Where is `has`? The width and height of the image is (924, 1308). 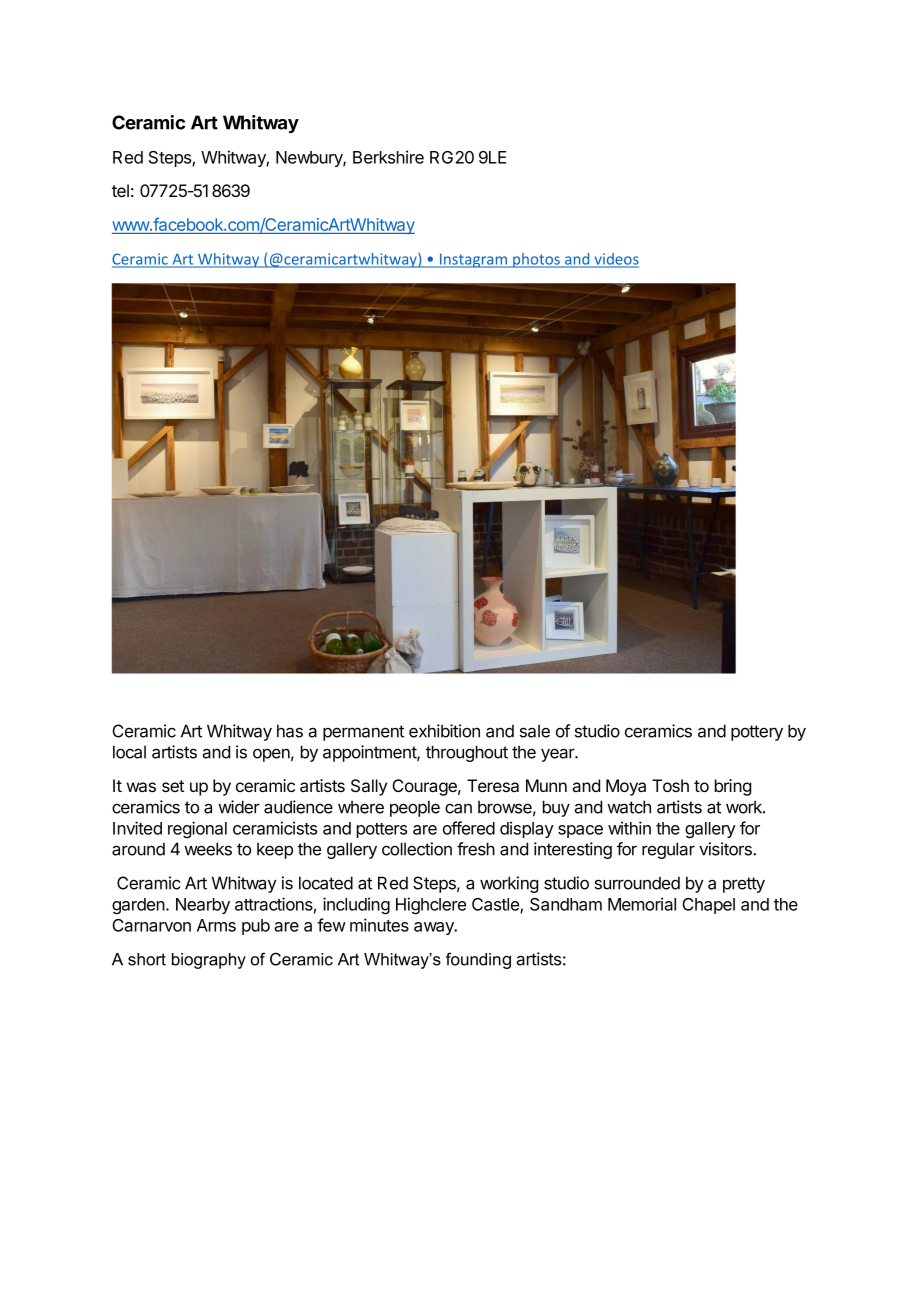
has is located at coordinates (290, 731).
